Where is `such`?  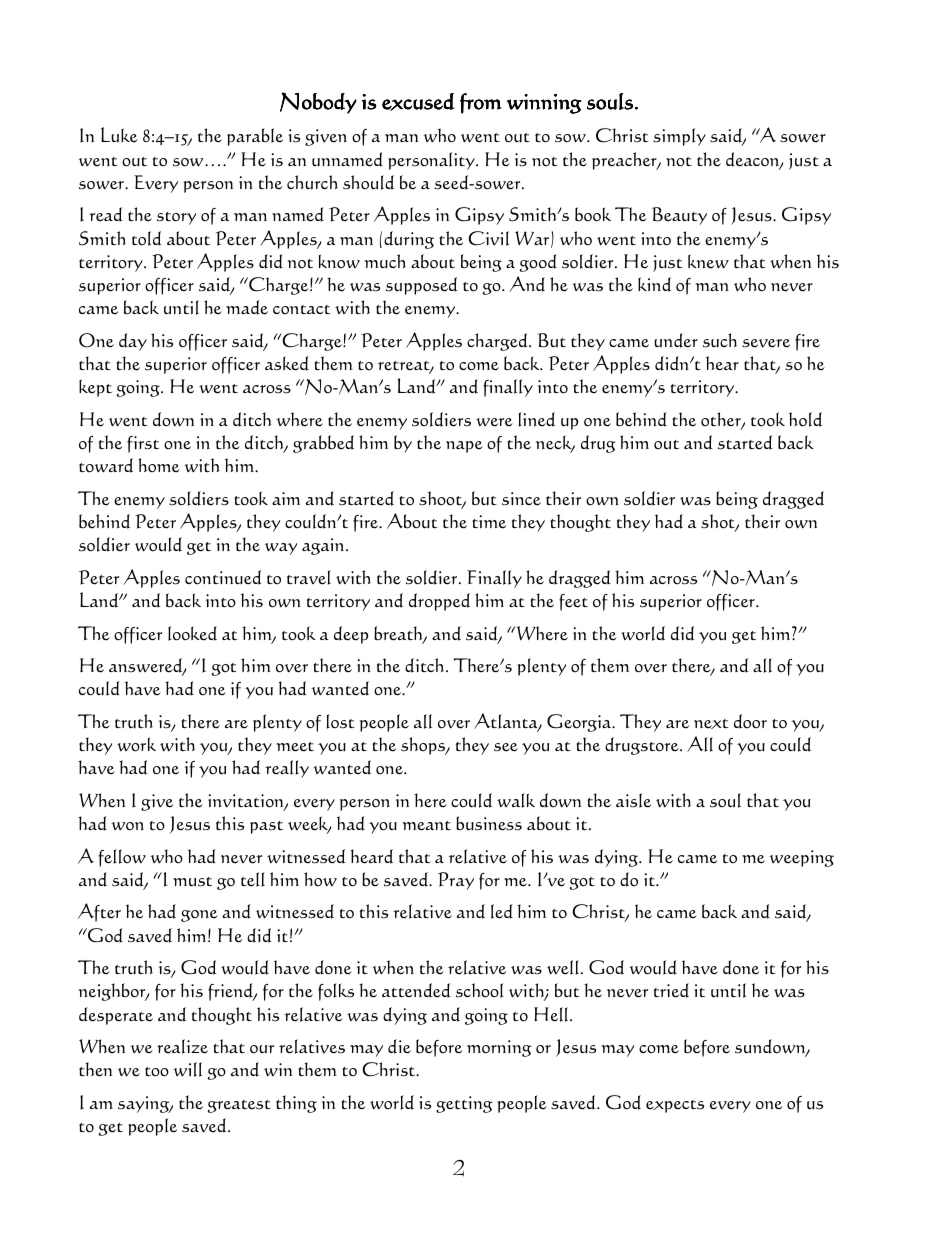
such is located at coordinates (720, 340).
